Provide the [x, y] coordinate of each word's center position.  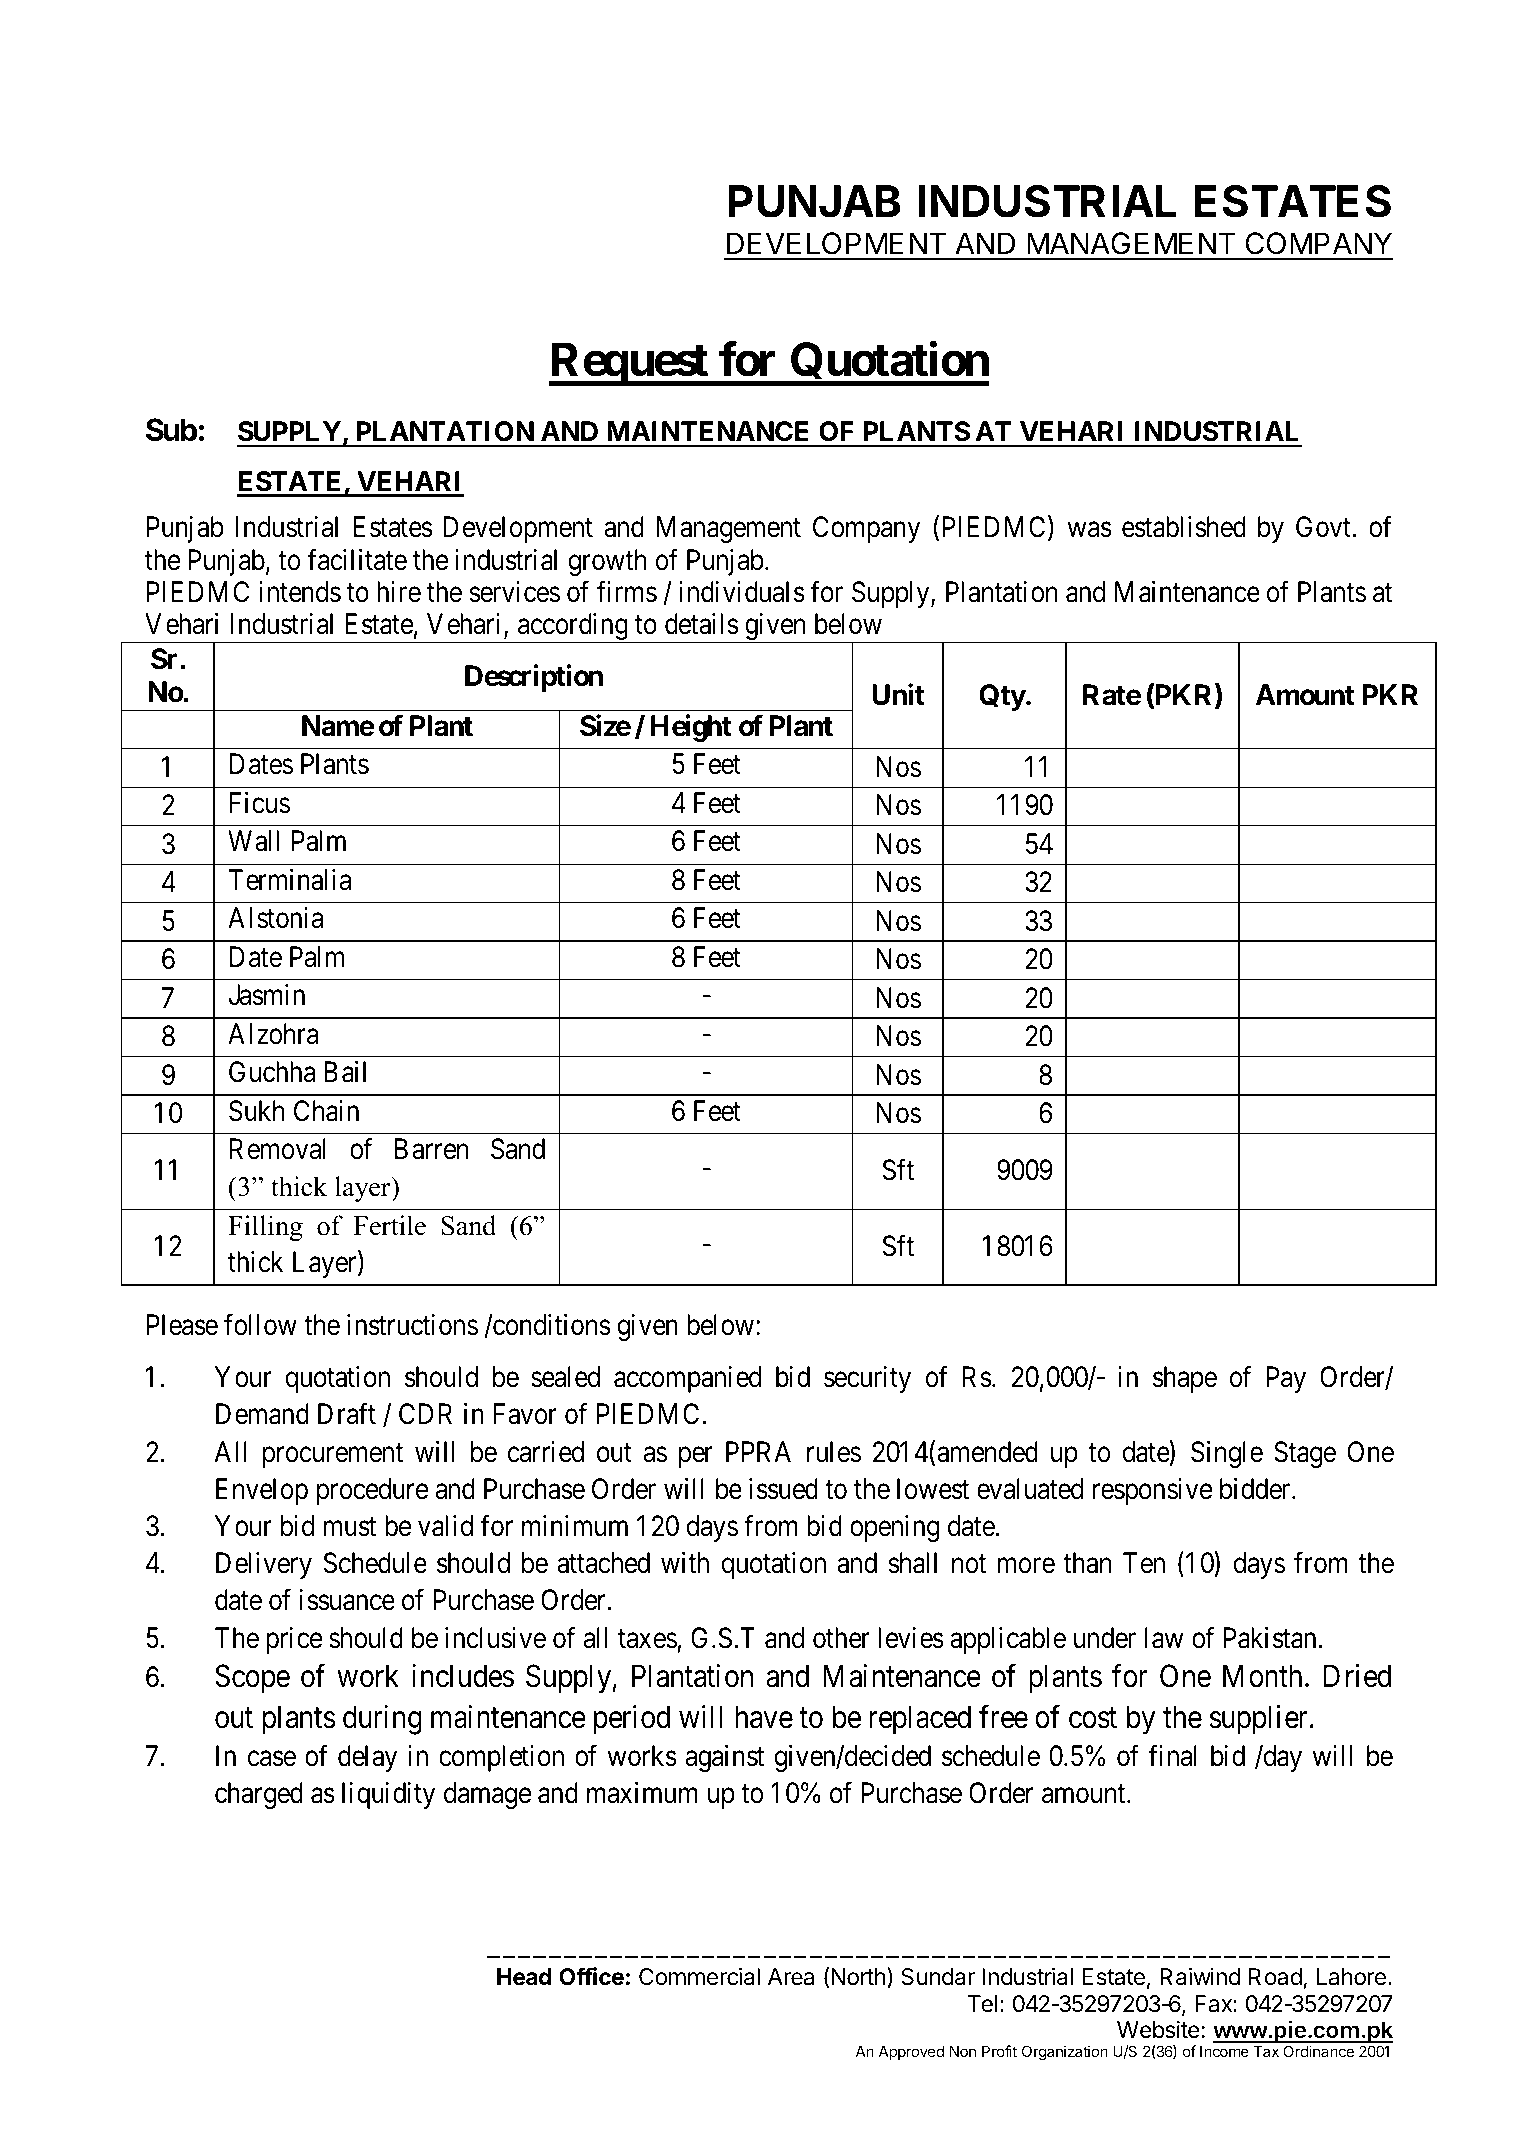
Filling [265, 1228]
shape [1185, 1379]
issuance [347, 1600]
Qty [1002, 697]
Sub [171, 430]
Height [691, 728]
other [841, 1638]
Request [629, 364]
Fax [1214, 2004]
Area [791, 1977]
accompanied [687, 1379]
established [1184, 527]
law [1164, 1638]
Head [524, 1977]
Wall [253, 841]
